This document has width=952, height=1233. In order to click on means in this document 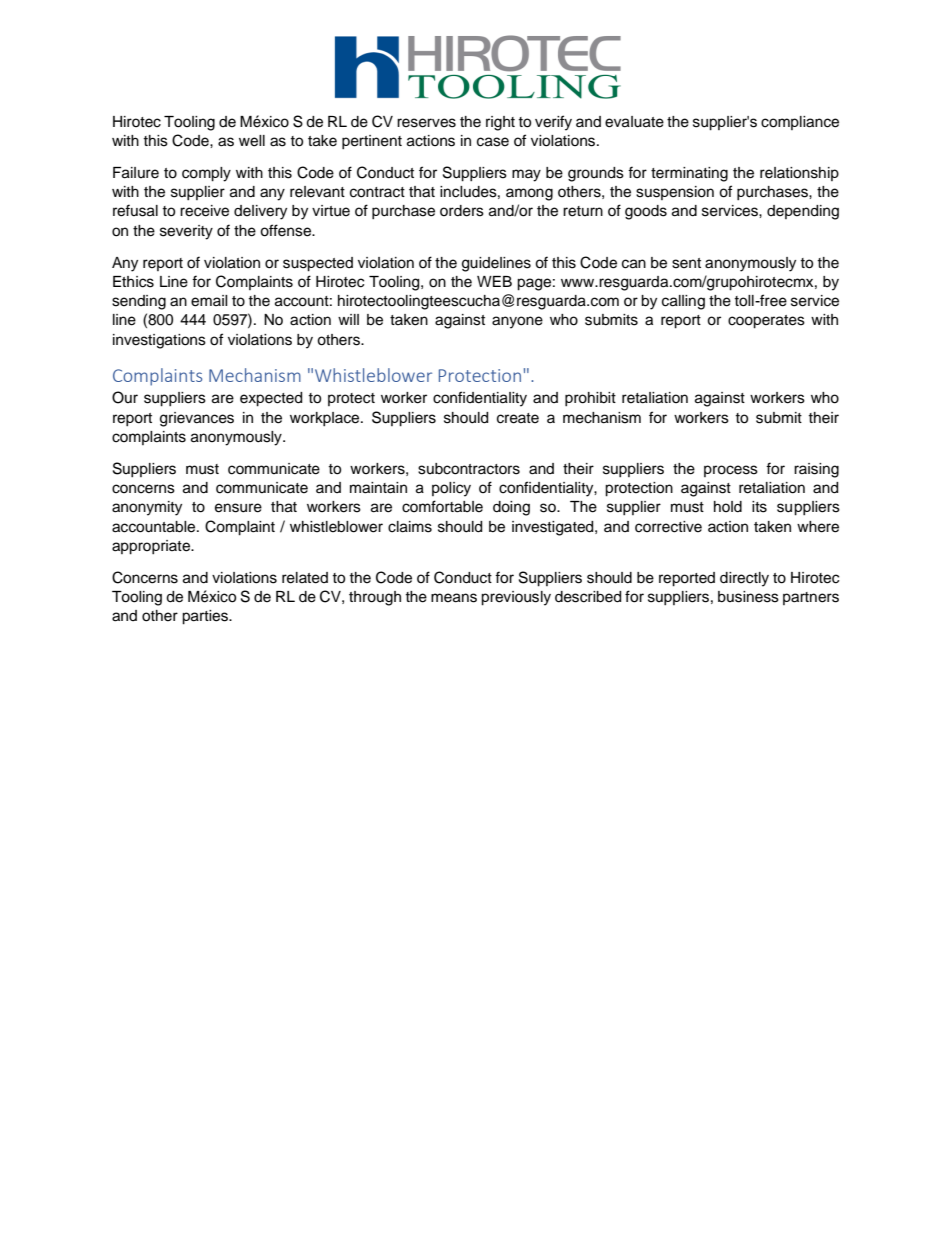, I will do `click(454, 598)`.
